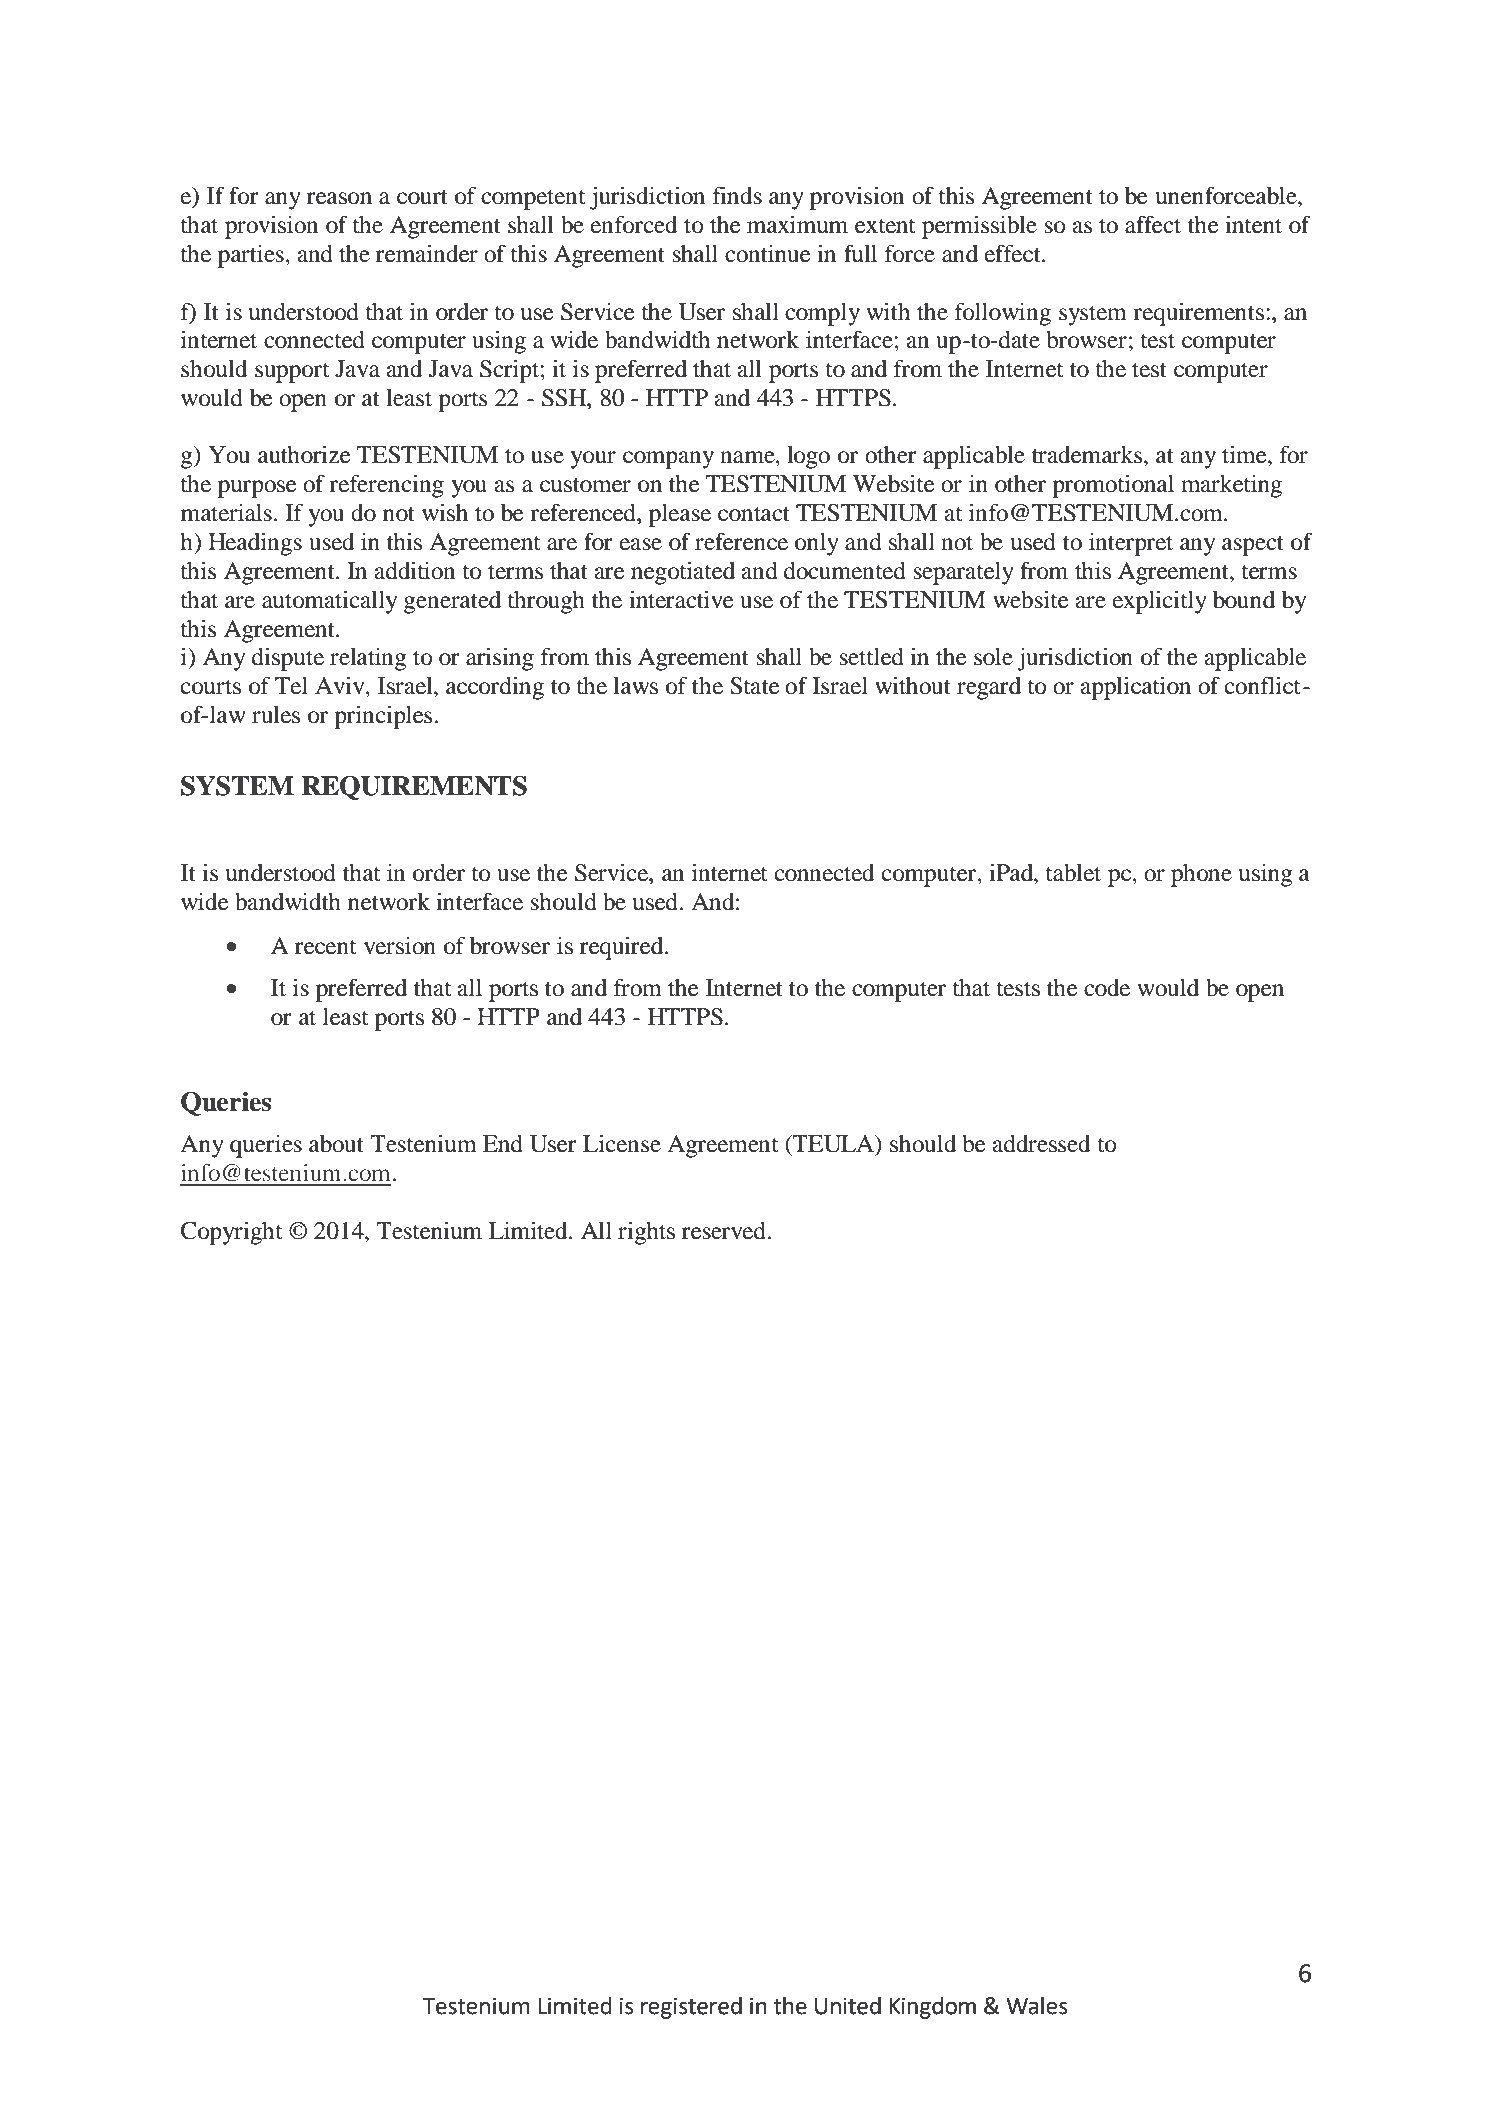 The width and height of the screenshot is (1492, 2110). What do you see at coordinates (1153, 224) in the screenshot?
I see `affect` at bounding box center [1153, 224].
